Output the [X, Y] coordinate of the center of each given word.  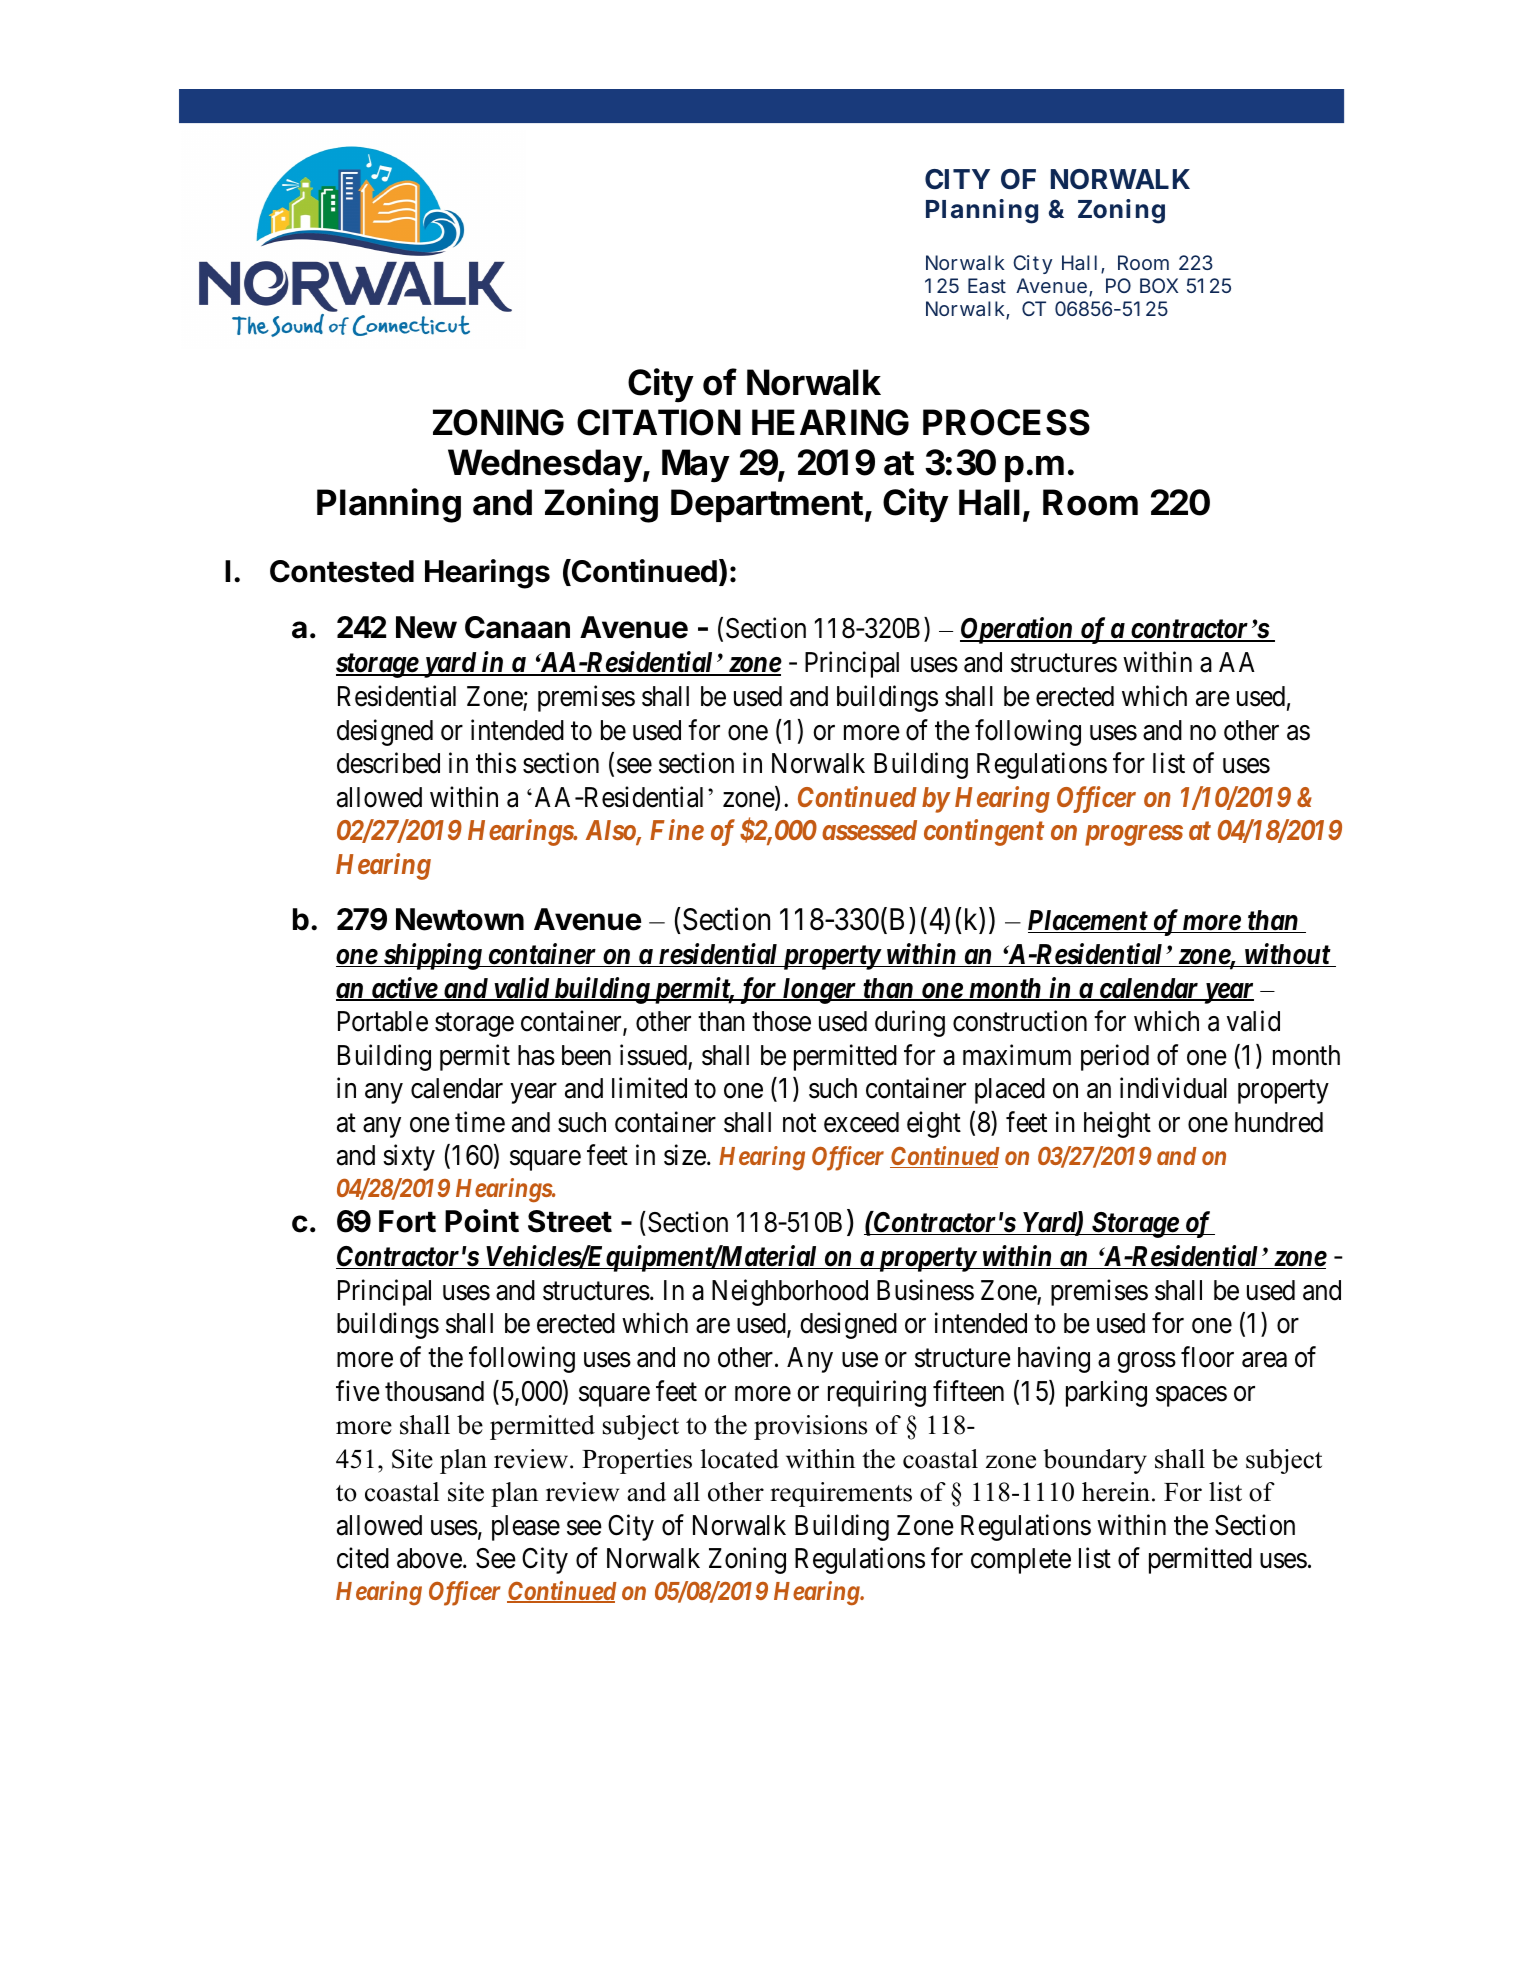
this [496, 763]
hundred [1279, 1122]
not [799, 1123]
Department [767, 505]
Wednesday [545, 466]
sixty [409, 1158]
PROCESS [1006, 422]
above [429, 1558]
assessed [869, 830]
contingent [984, 833]
